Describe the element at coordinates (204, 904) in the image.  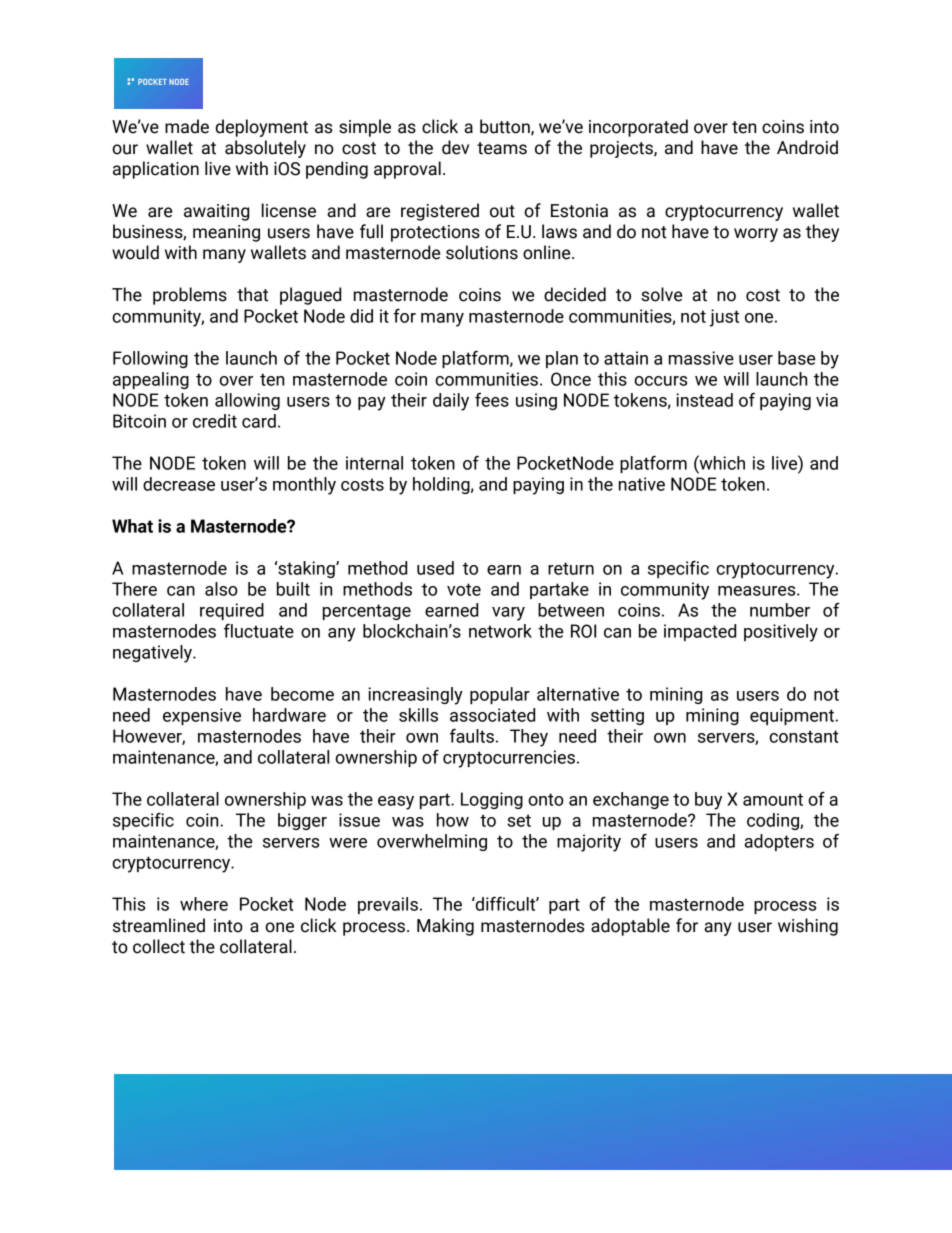
I see `where` at that location.
